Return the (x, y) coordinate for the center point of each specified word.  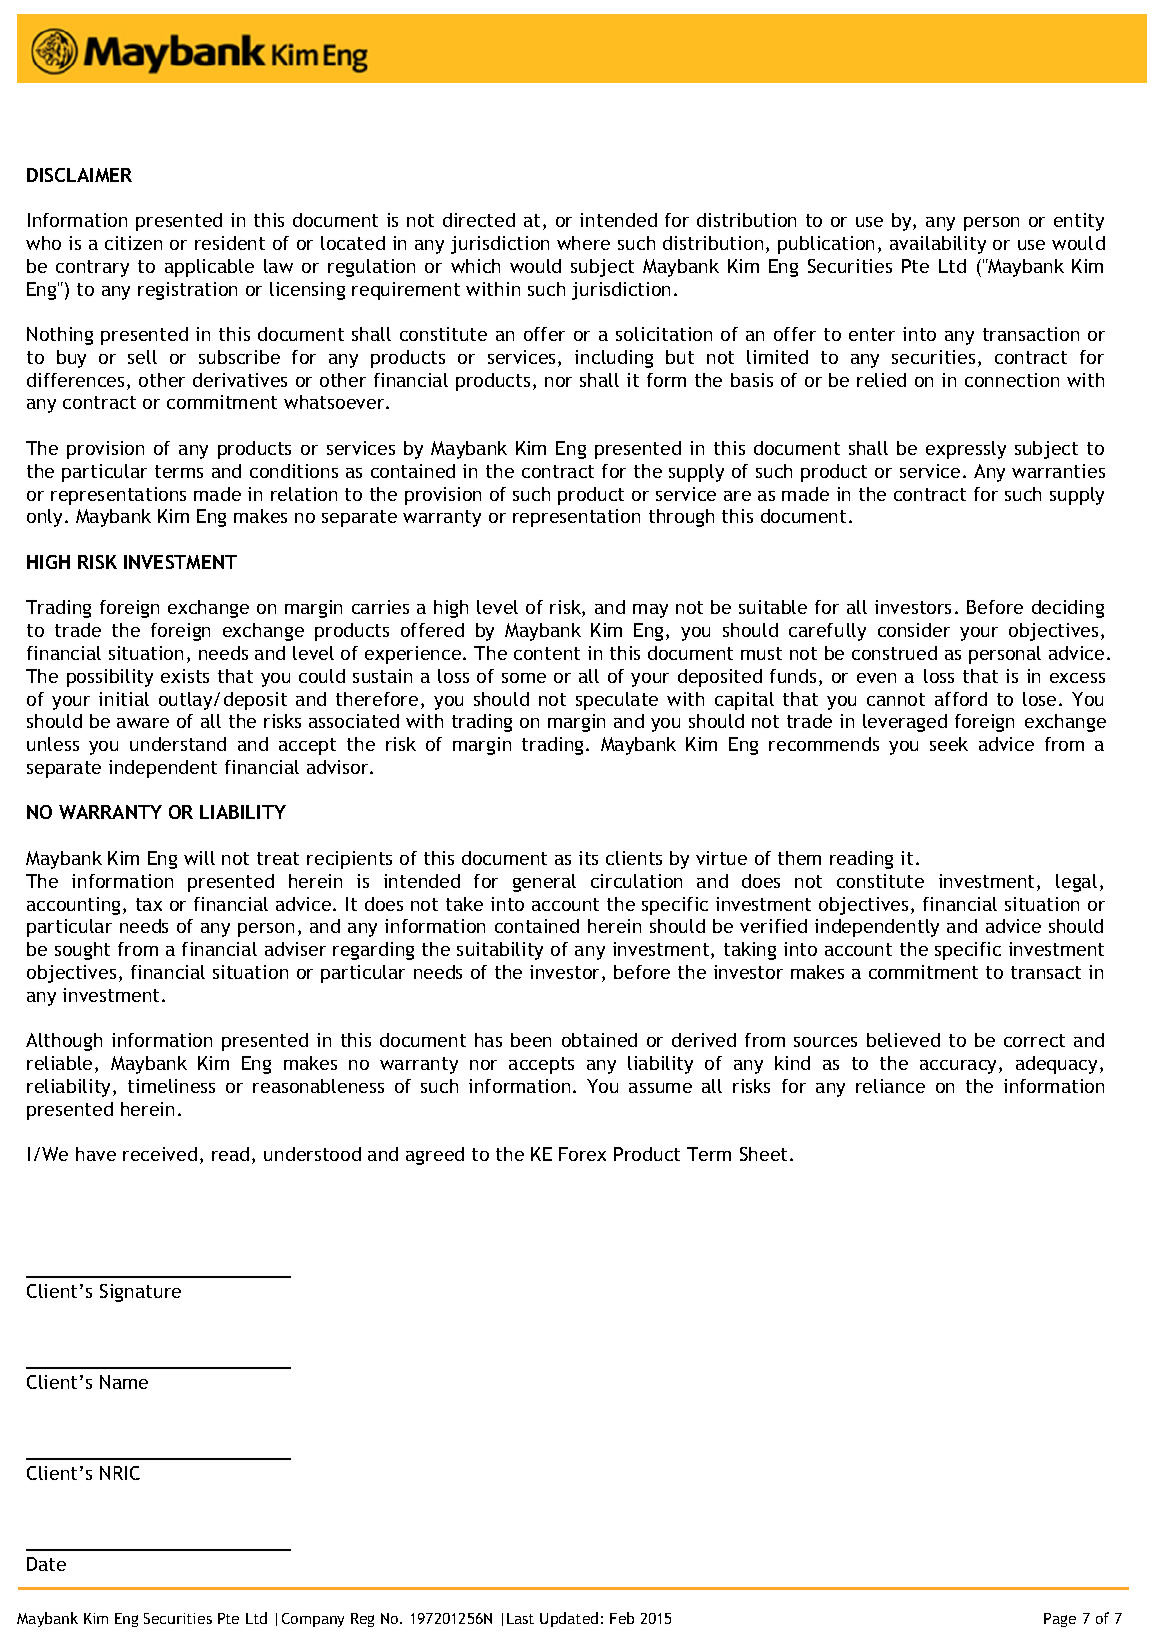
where (583, 243)
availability (938, 245)
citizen (133, 243)
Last (520, 1618)
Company (313, 1620)
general (544, 883)
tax (149, 904)
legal (1076, 883)
